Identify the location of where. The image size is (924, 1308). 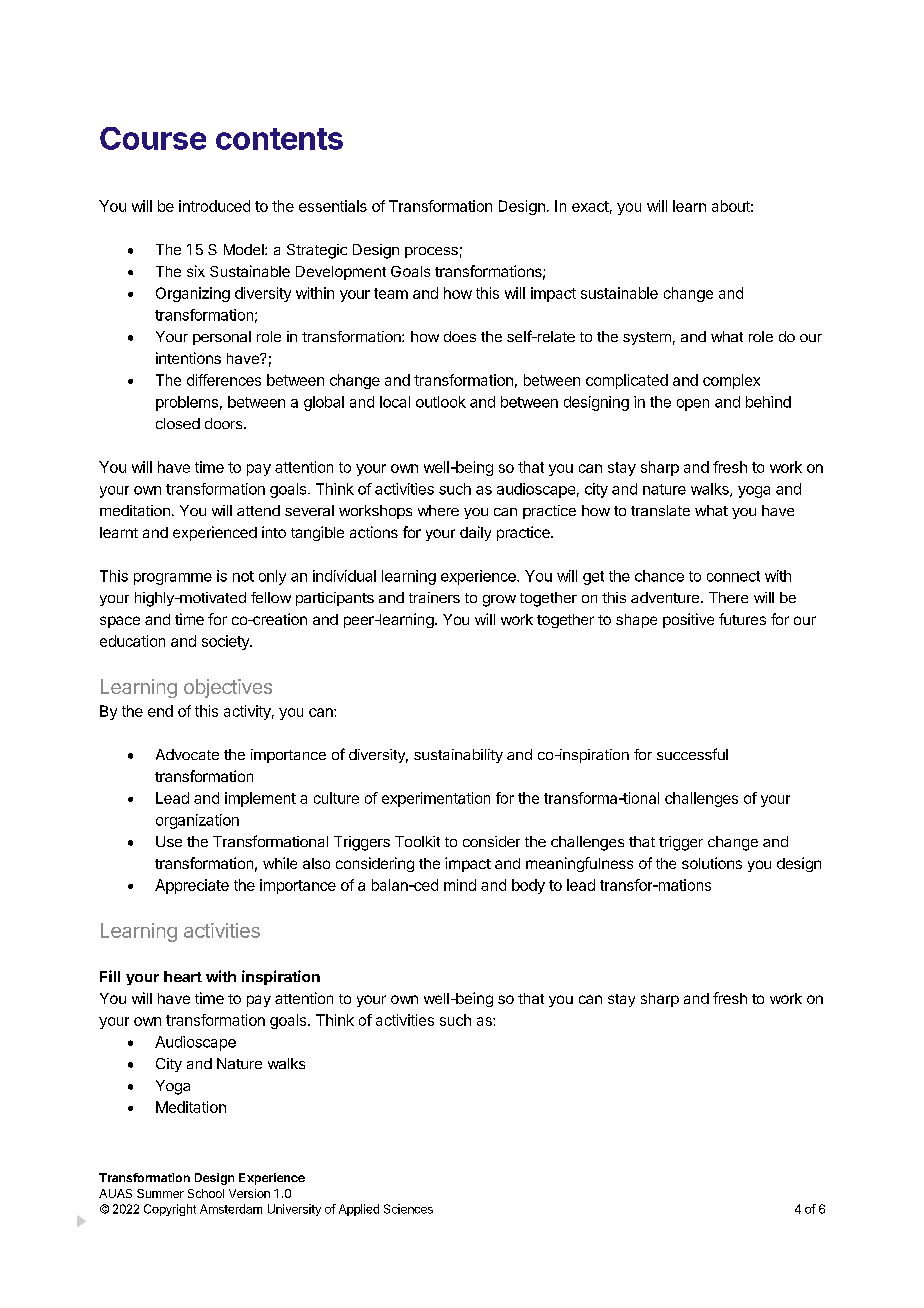
(438, 510).
